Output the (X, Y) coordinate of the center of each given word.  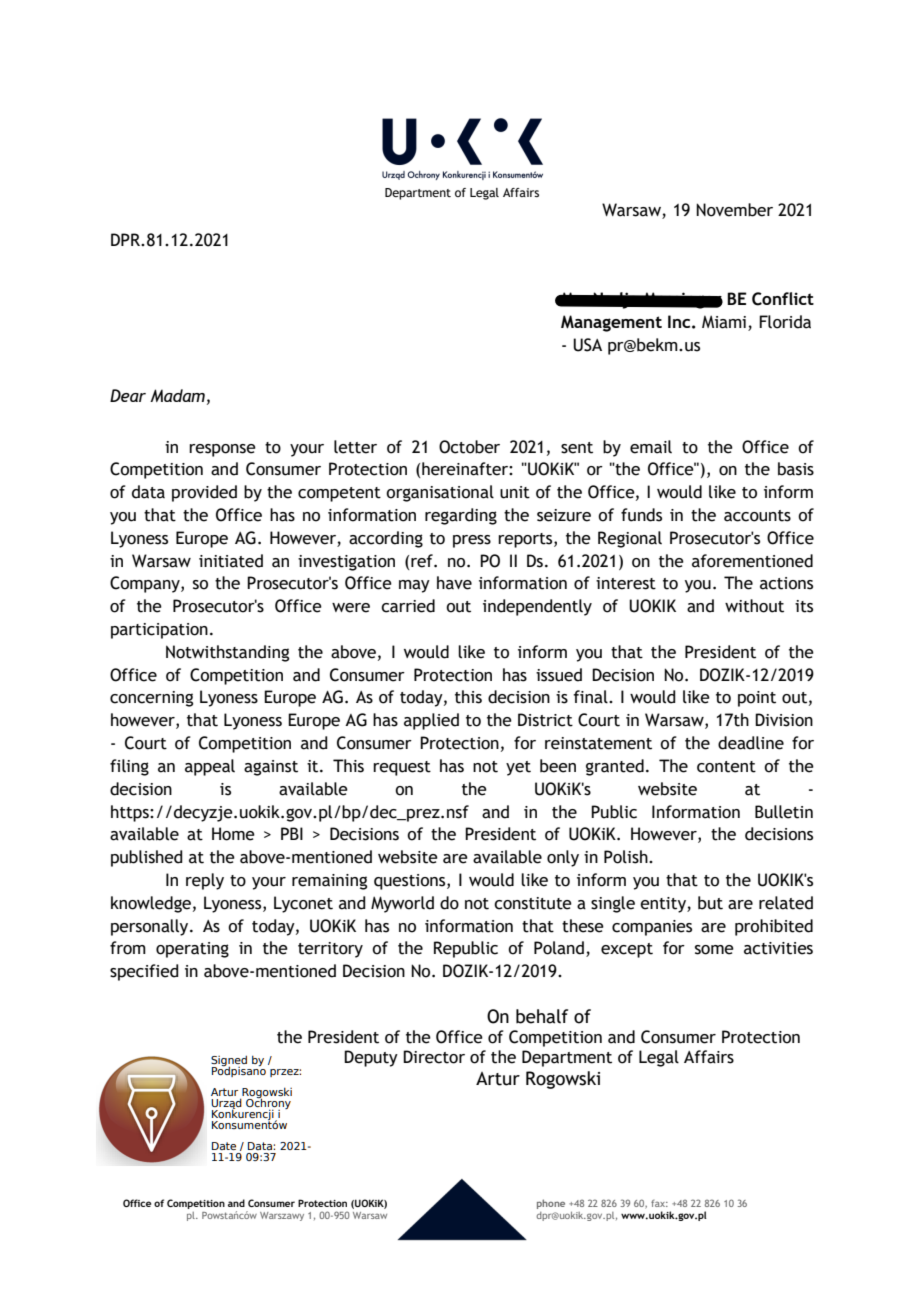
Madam (177, 395)
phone (551, 1204)
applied (431, 721)
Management (611, 323)
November (734, 210)
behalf (542, 1016)
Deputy (371, 1058)
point (757, 699)
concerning (151, 699)
